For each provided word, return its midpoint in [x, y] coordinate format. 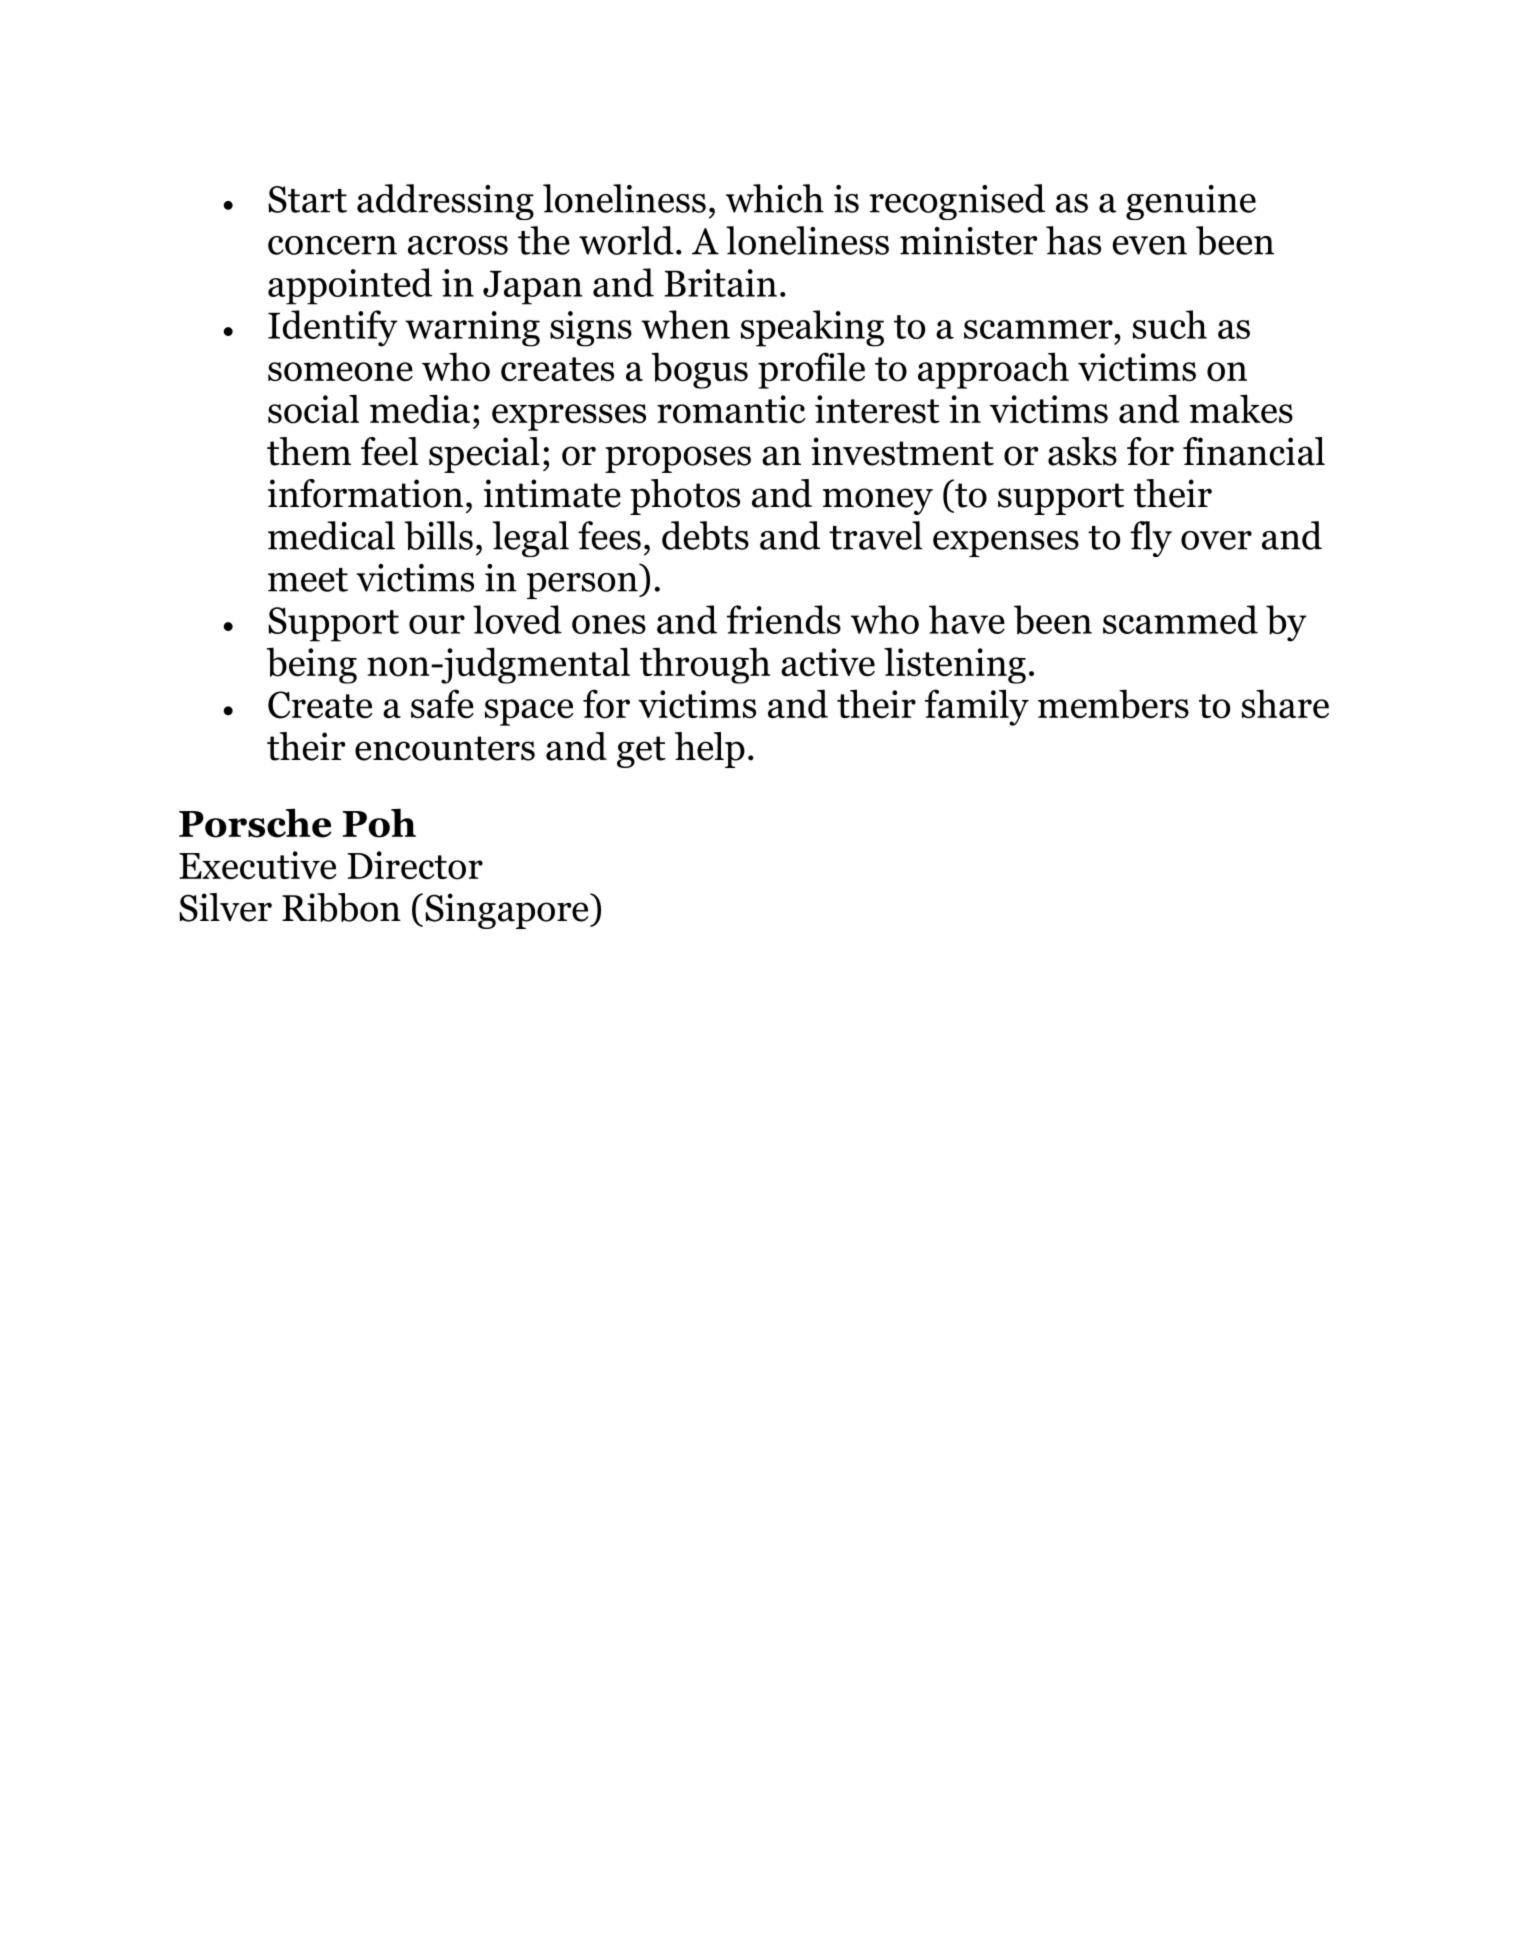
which [775, 198]
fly [1151, 539]
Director [415, 865]
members [1113, 704]
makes [1241, 409]
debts [705, 535]
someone [340, 372]
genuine [1191, 202]
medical [331, 535]
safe [442, 704]
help [710, 750]
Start [307, 199]
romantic [731, 409]
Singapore [508, 911]
